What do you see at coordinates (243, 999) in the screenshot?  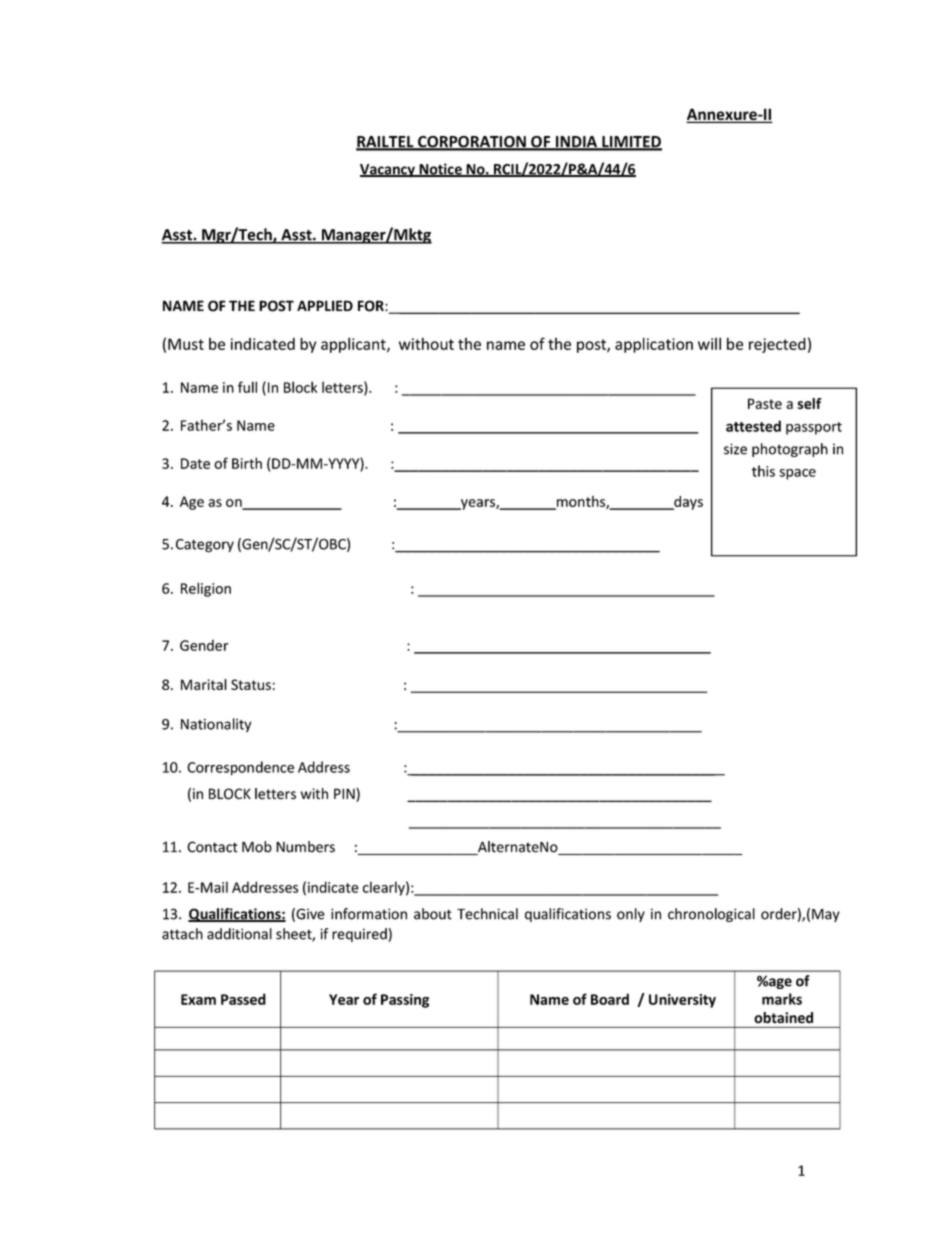 I see `Passed` at bounding box center [243, 999].
